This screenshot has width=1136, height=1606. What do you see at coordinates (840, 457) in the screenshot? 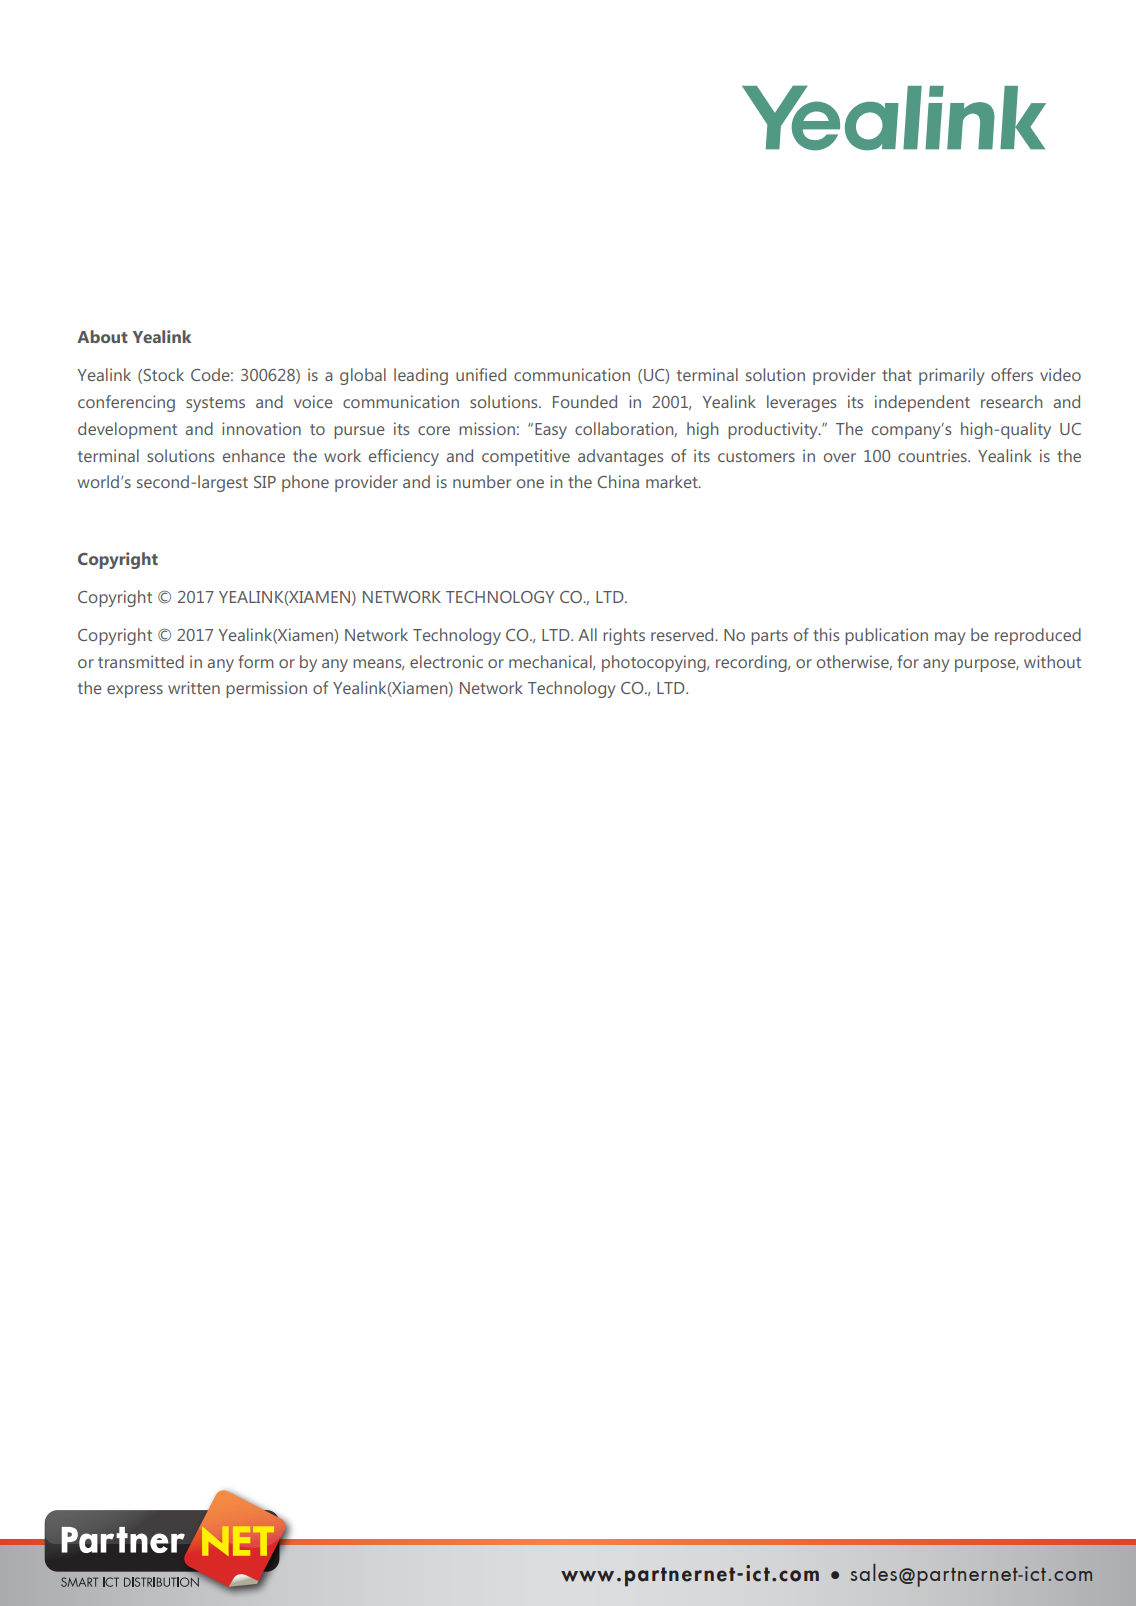
I see `over` at bounding box center [840, 457].
